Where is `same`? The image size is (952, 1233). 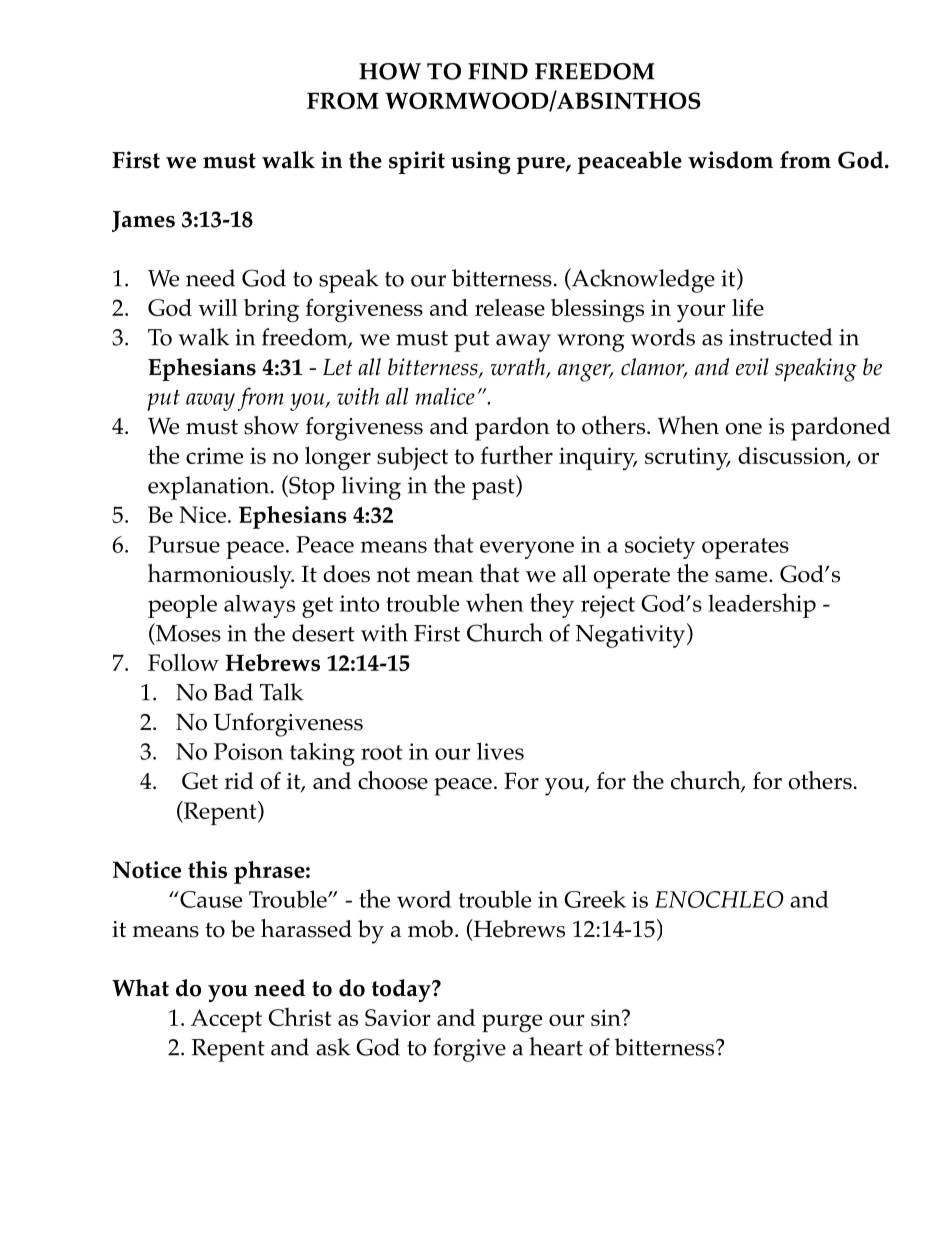
same is located at coordinates (742, 577).
